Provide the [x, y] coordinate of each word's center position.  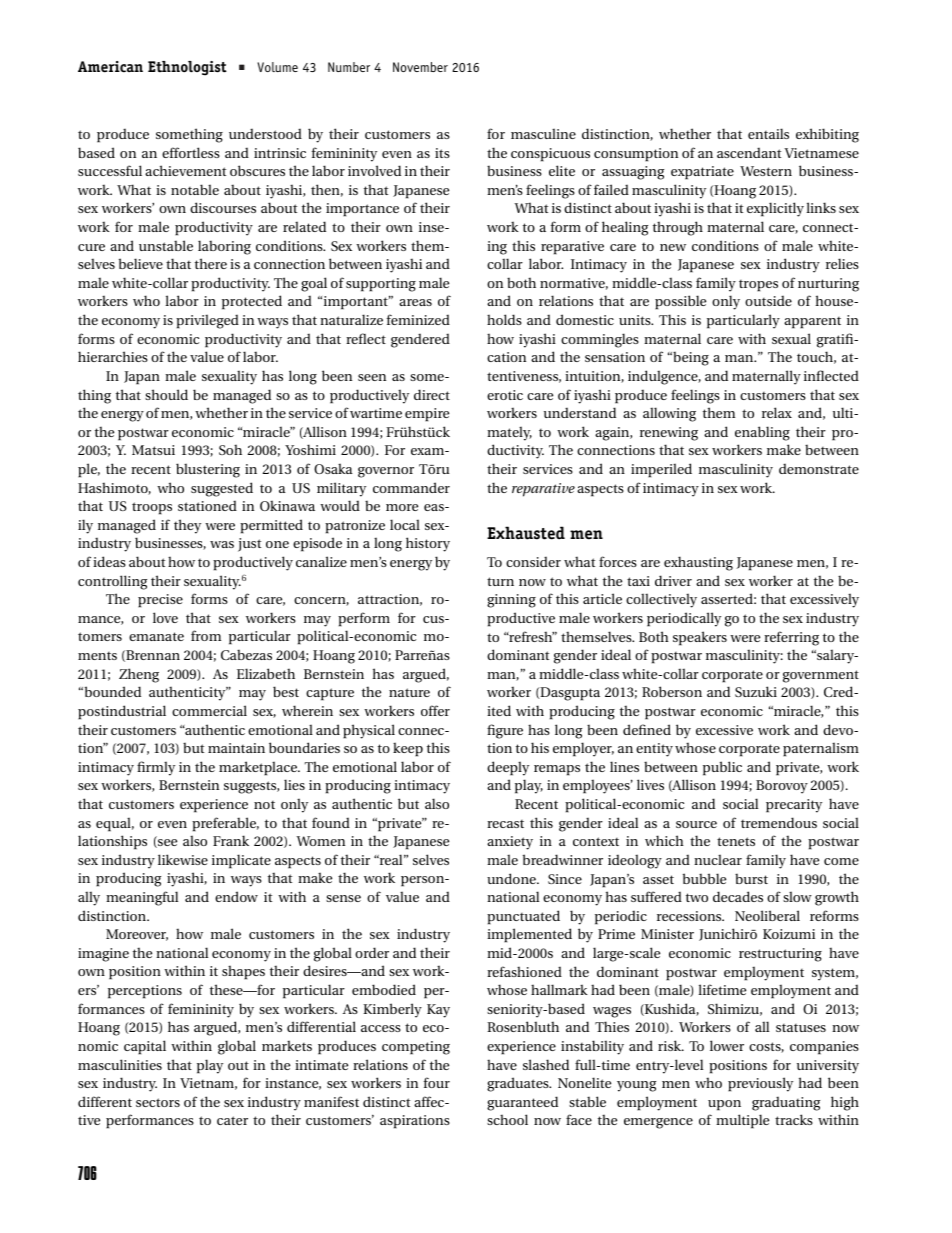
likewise [183, 859]
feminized [418, 319]
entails [768, 133]
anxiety [510, 843]
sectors [158, 1102]
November [420, 67]
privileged [207, 321]
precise [160, 601]
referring [791, 638]
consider [533, 561]
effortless [191, 152]
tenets [736, 841]
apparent [812, 323]
